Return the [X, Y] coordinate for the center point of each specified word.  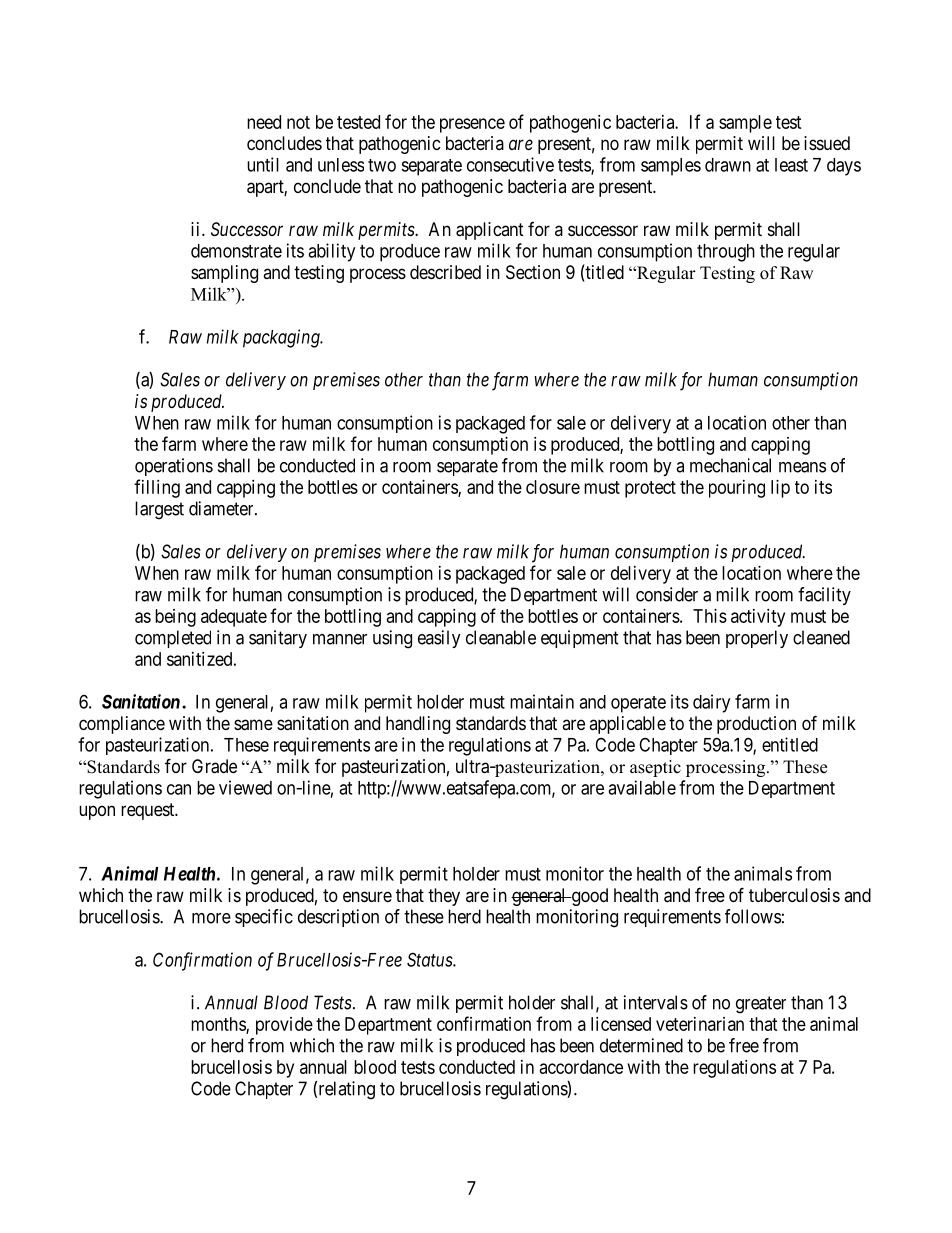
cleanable [501, 637]
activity [758, 618]
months [219, 1025]
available [642, 787]
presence [472, 125]
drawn [728, 165]
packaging [282, 338]
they [444, 897]
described [445, 272]
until [263, 164]
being [175, 618]
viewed [245, 787]
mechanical [730, 465]
